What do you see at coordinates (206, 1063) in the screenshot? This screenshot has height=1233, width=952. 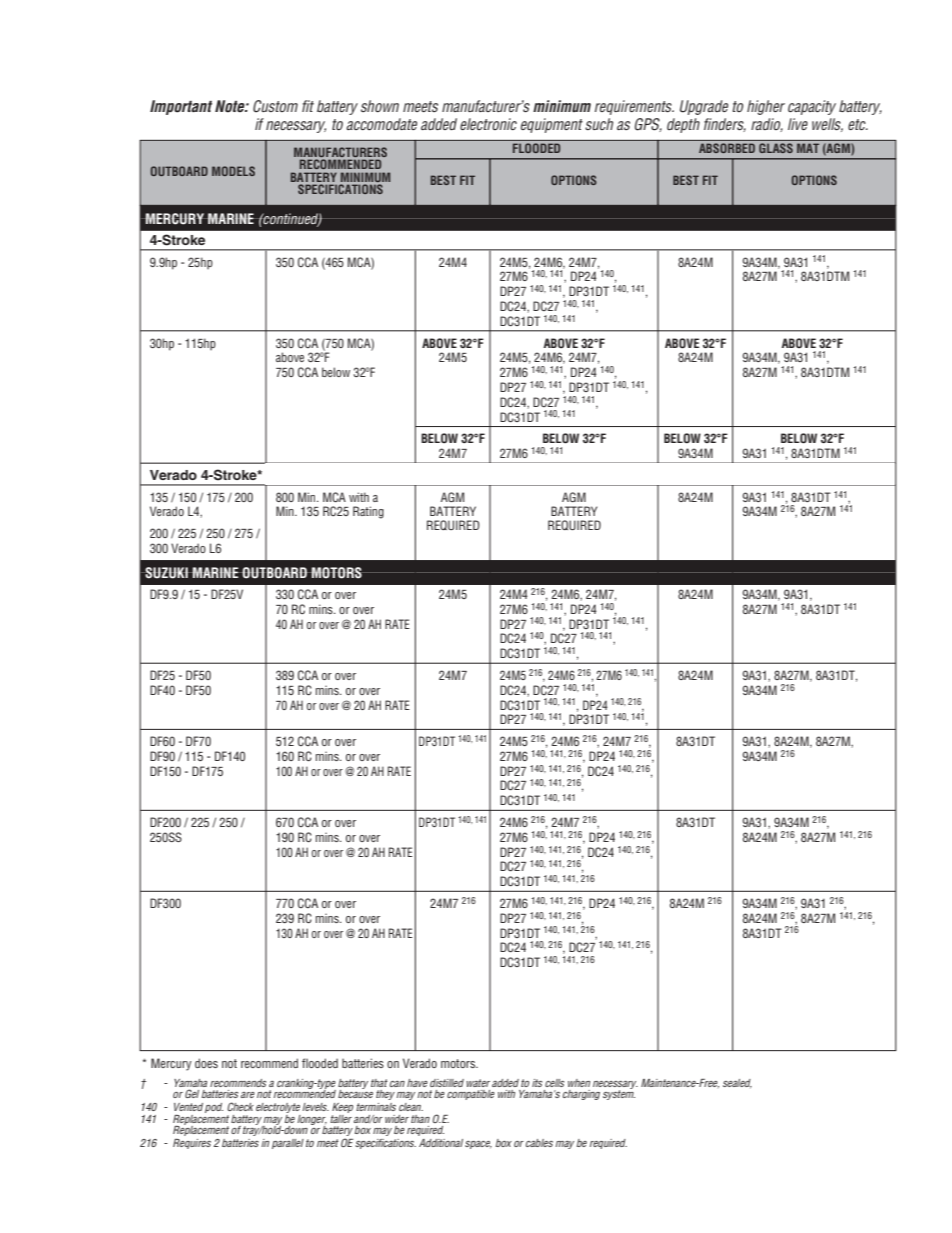 I see `does` at bounding box center [206, 1063].
